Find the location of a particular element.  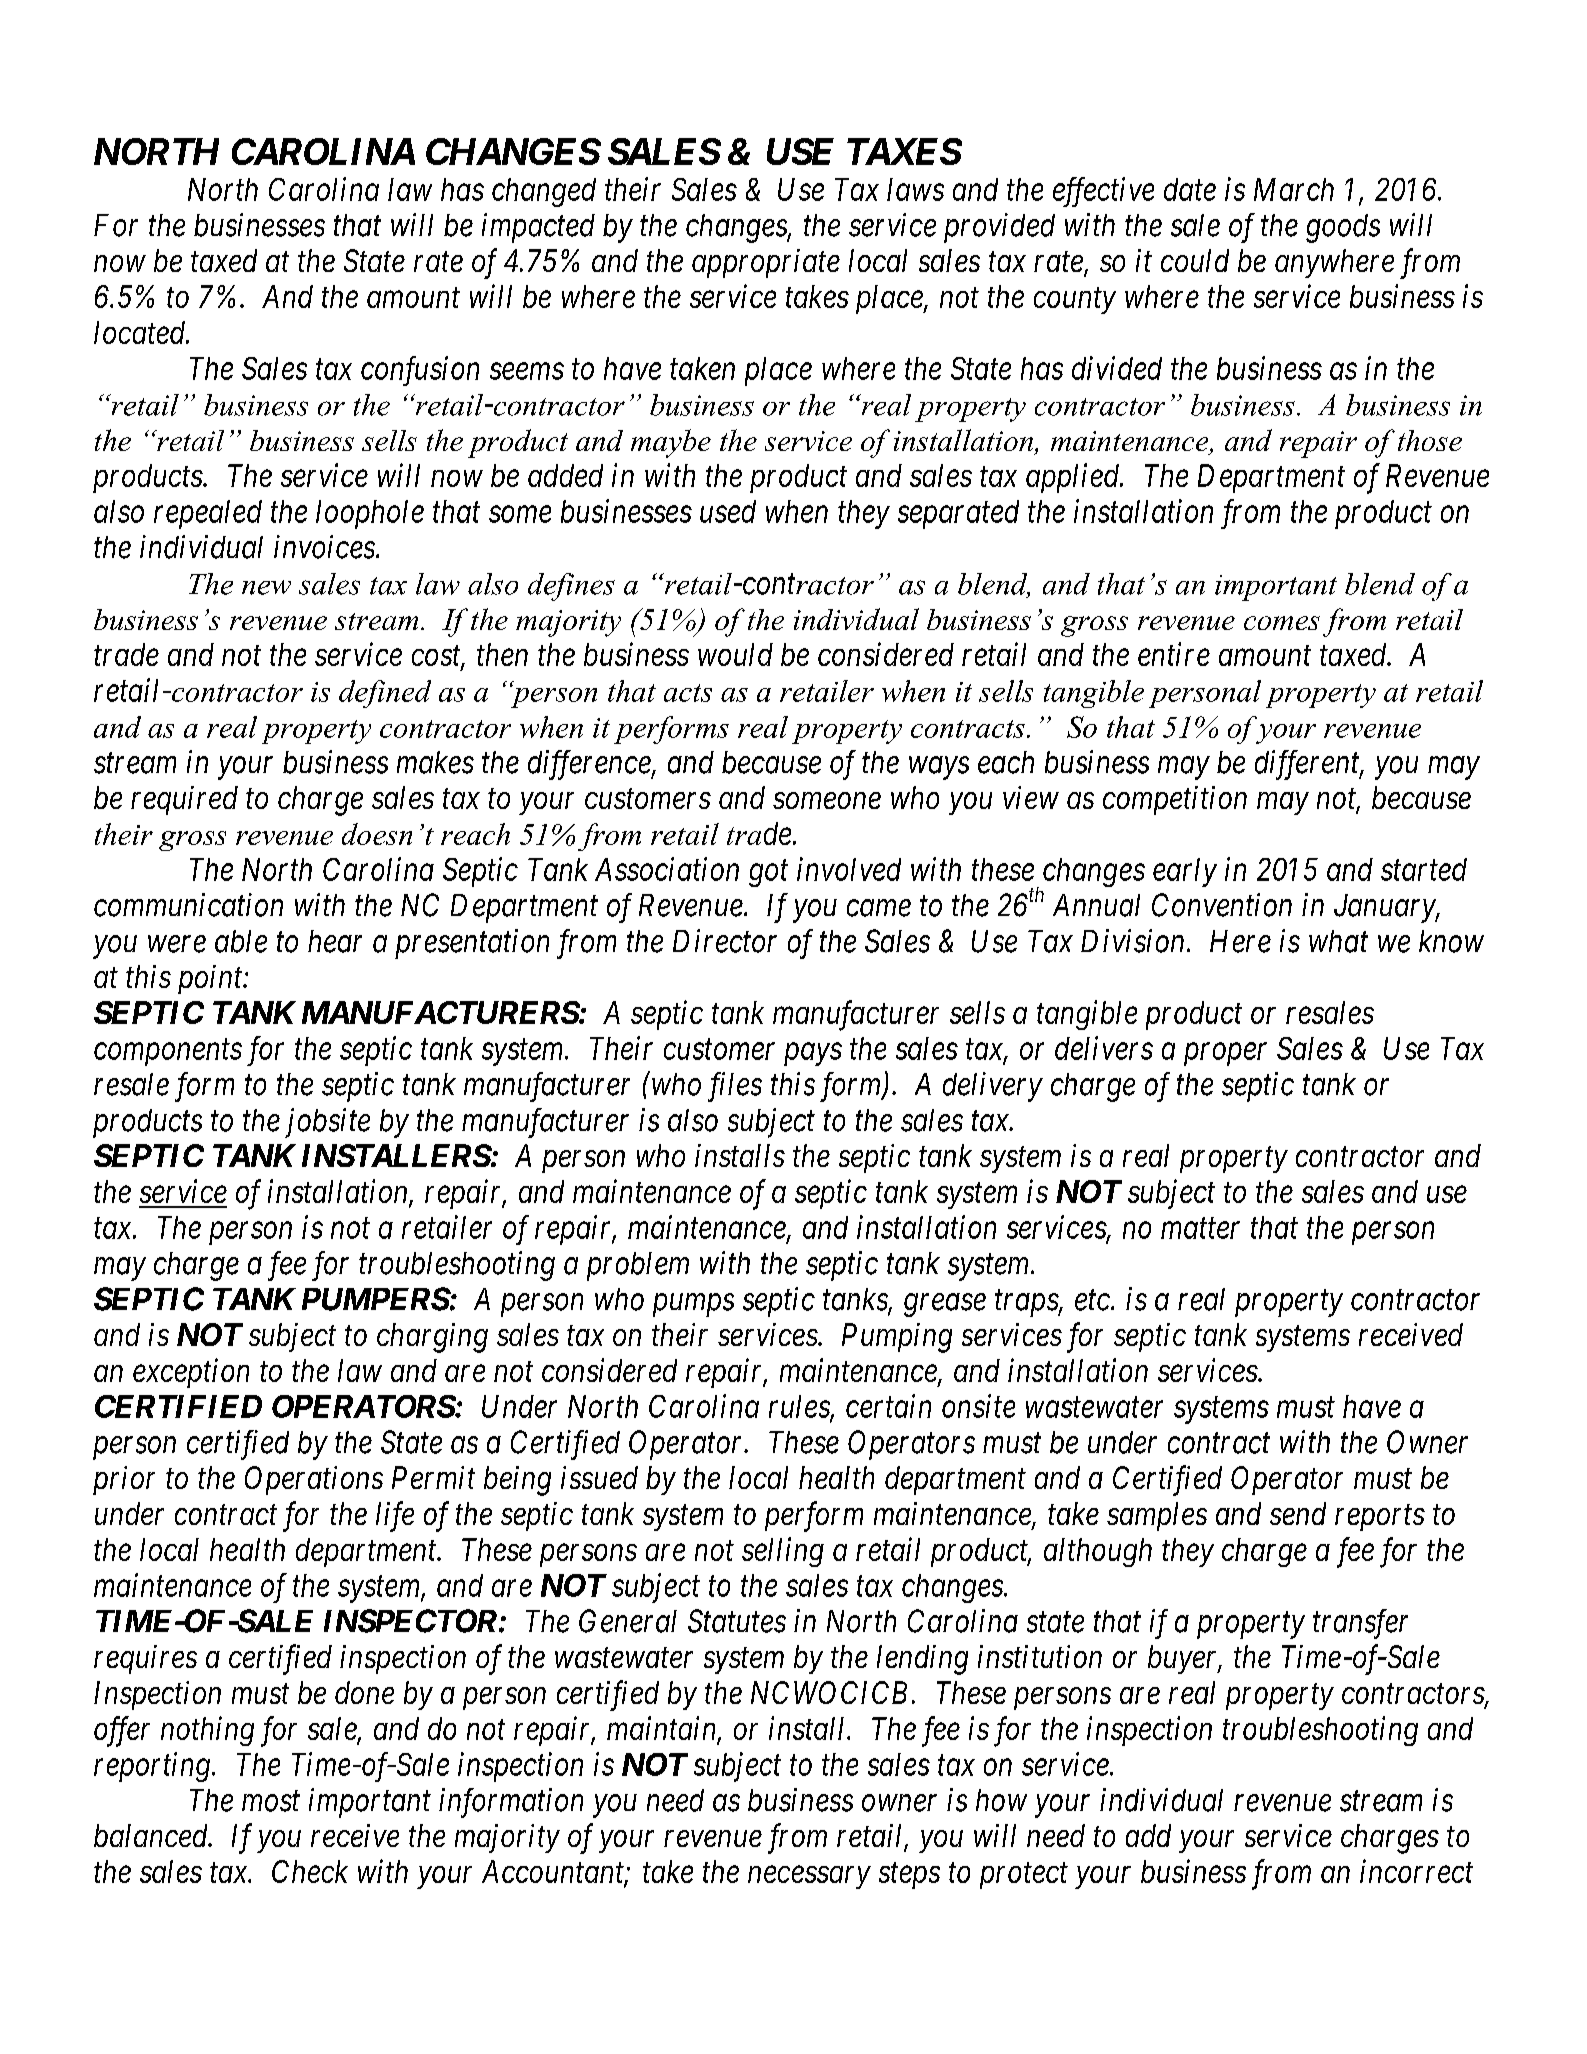

confusion is located at coordinates (420, 371).
